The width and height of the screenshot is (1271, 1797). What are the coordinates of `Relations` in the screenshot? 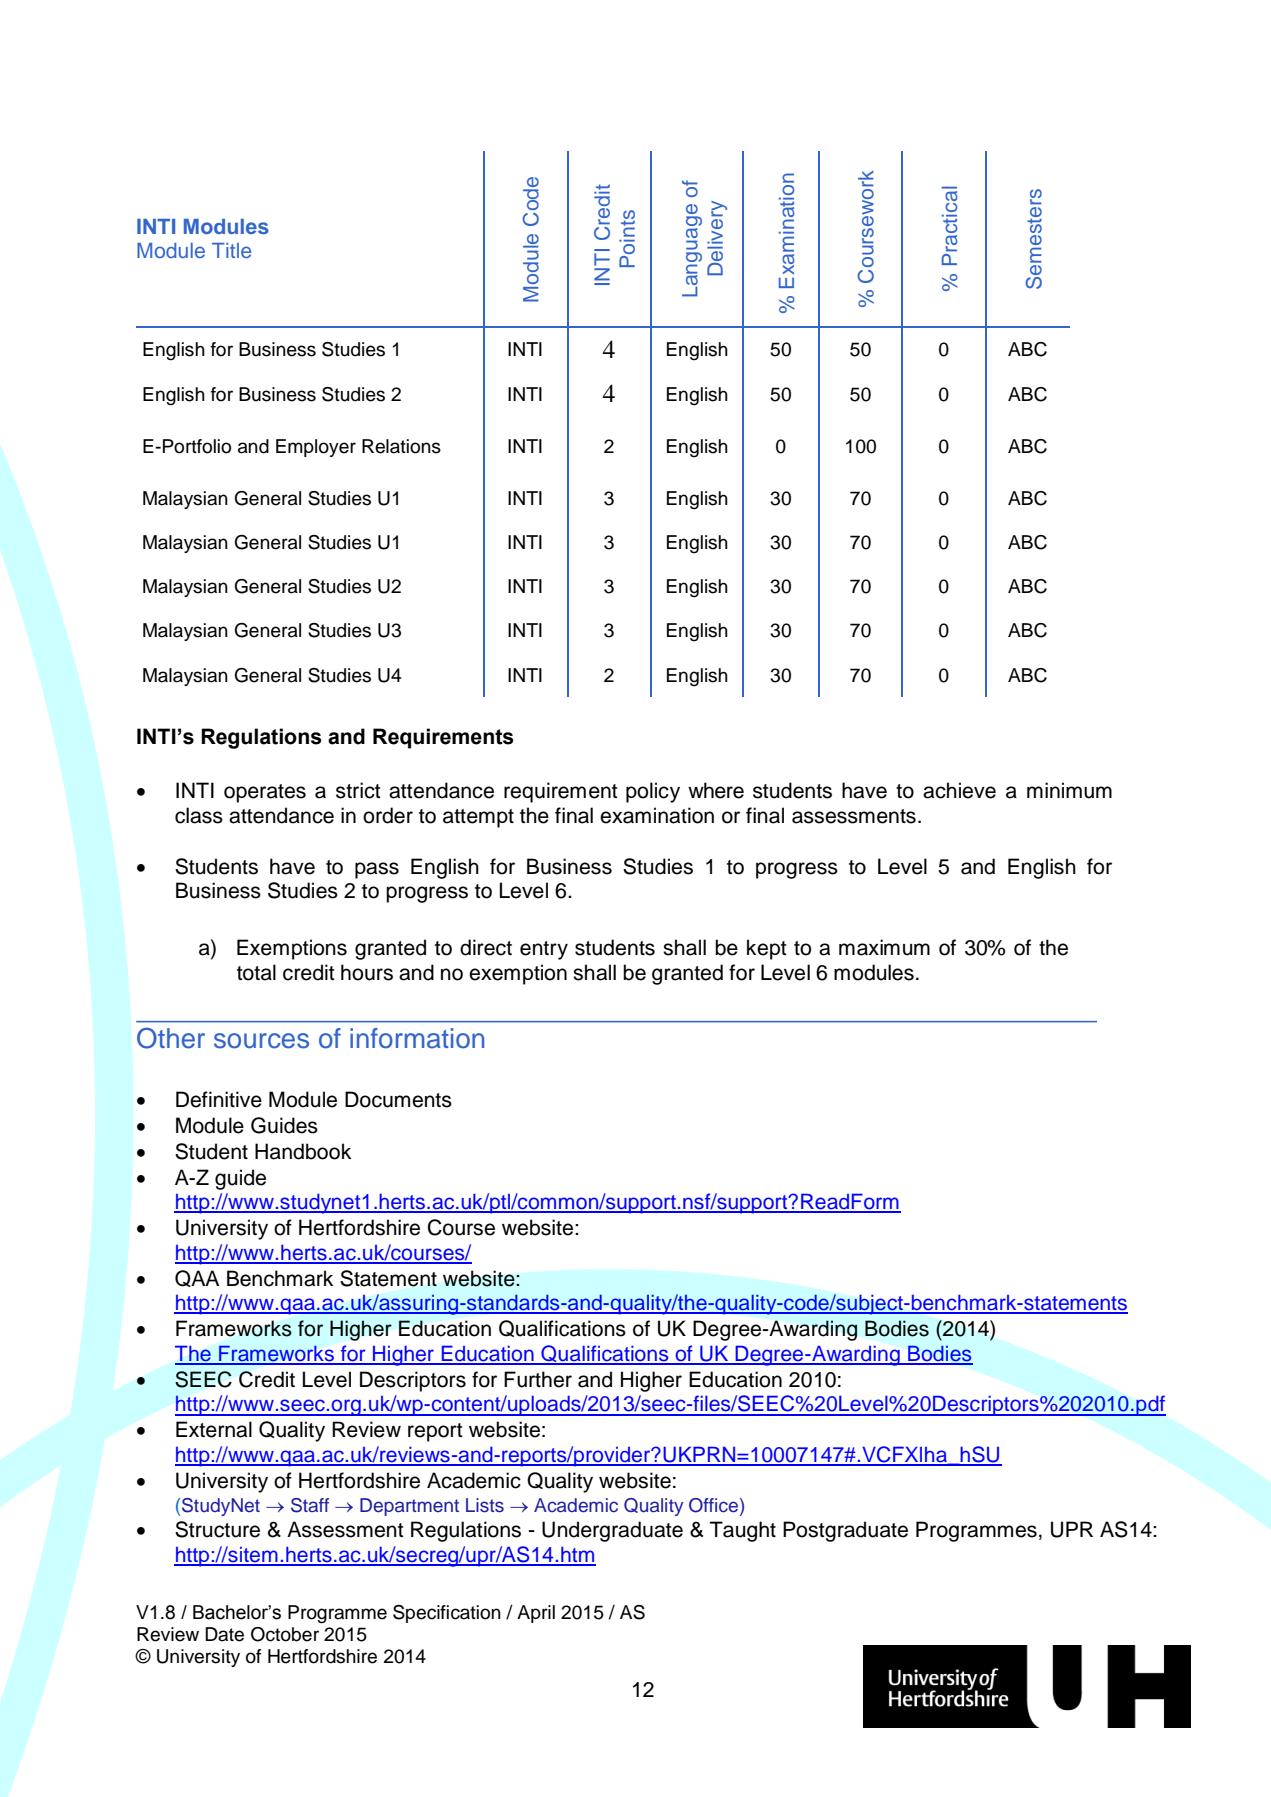 It's located at (401, 446).
